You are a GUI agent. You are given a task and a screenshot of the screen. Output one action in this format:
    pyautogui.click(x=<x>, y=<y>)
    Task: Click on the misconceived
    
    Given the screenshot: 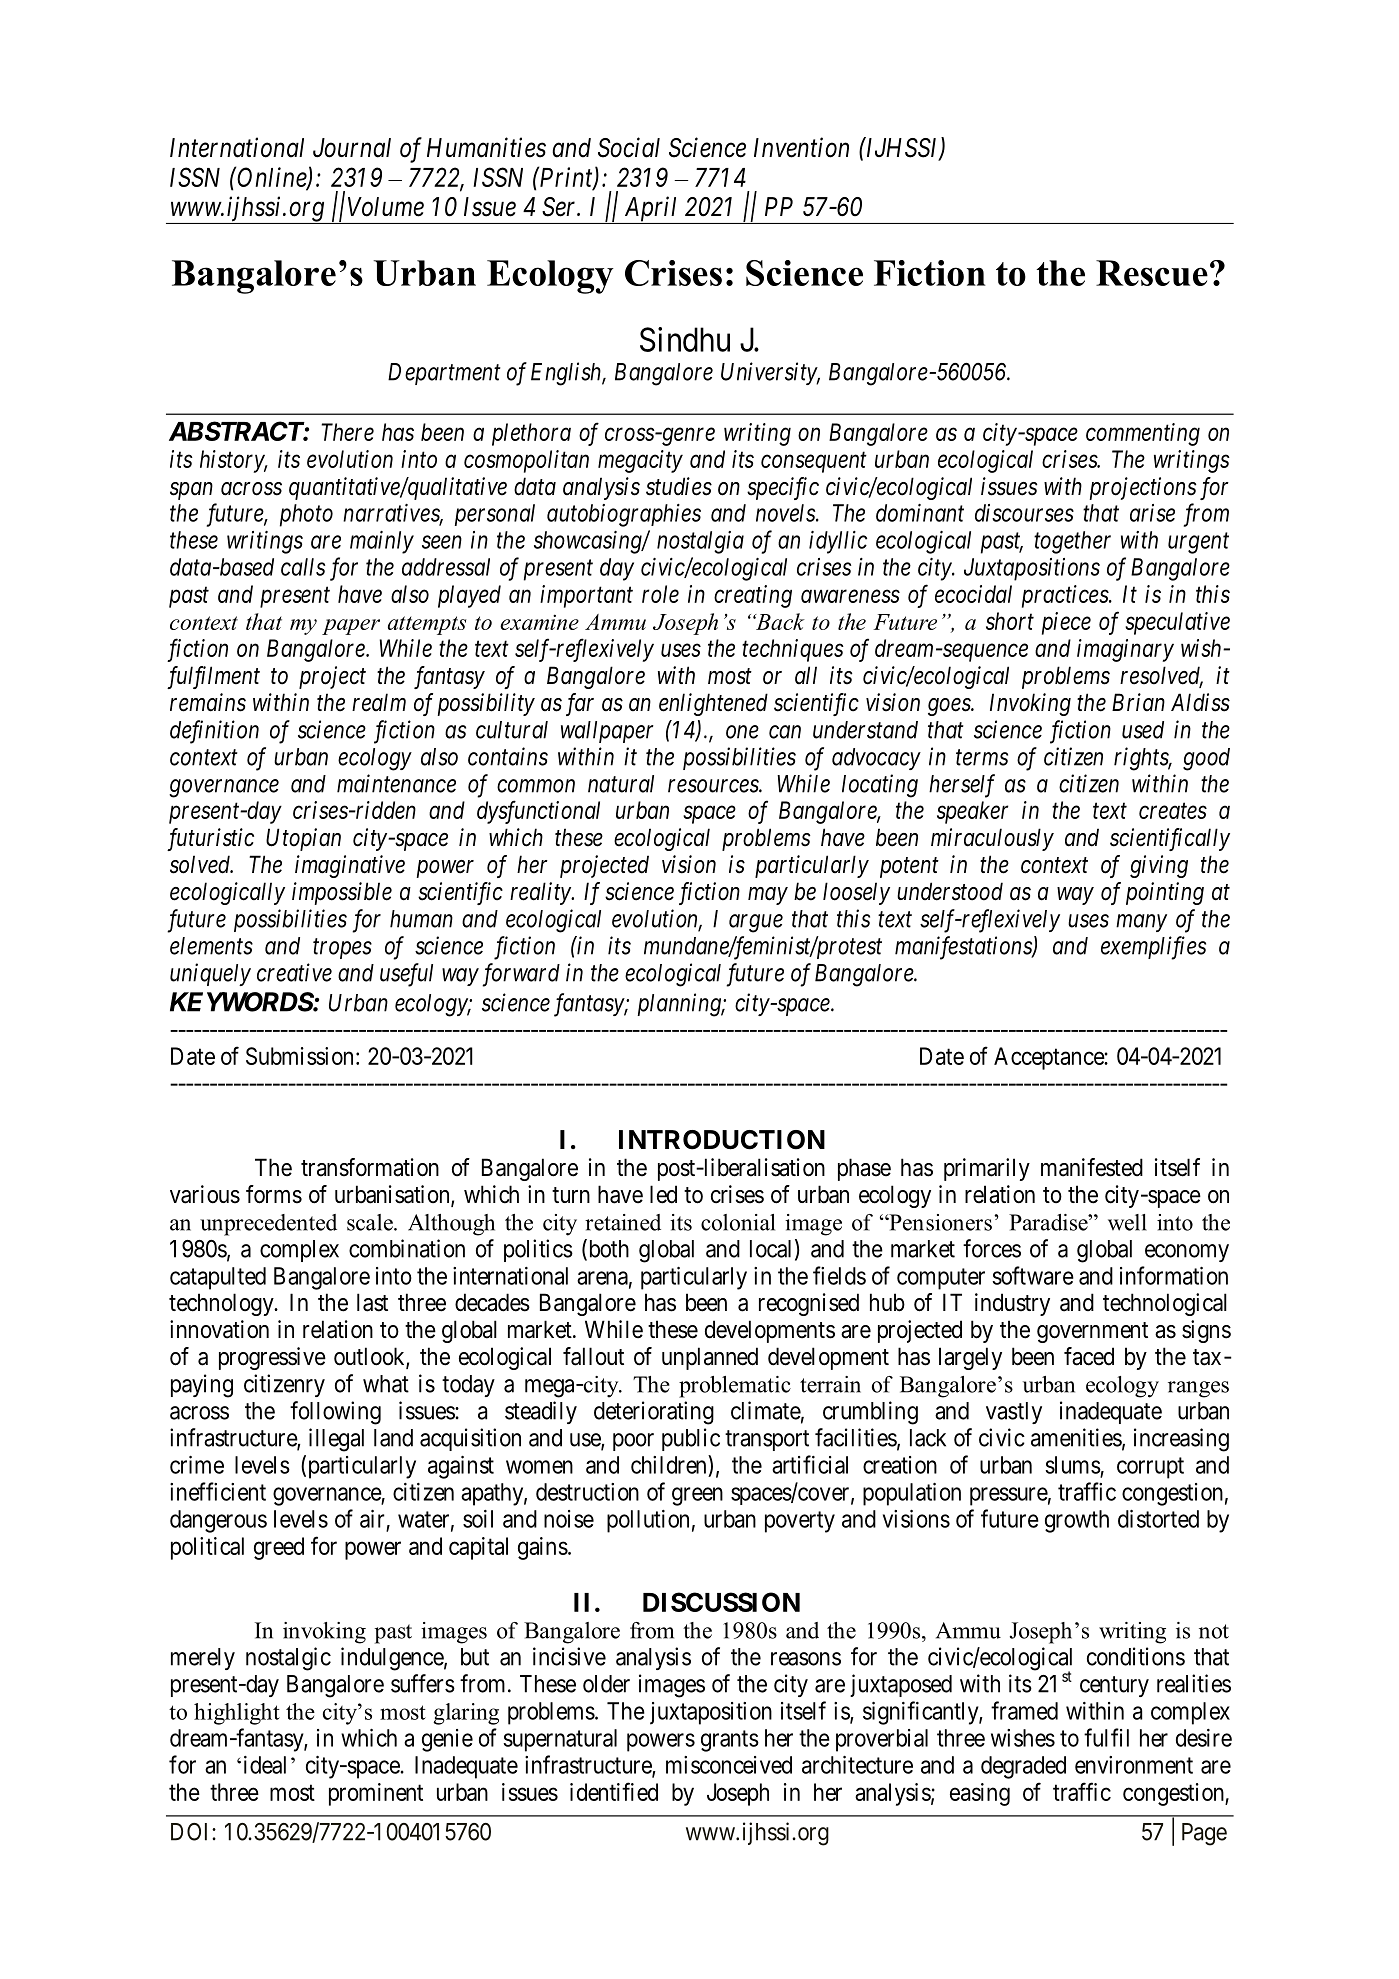 What is the action you would take?
    pyautogui.click(x=729, y=1765)
